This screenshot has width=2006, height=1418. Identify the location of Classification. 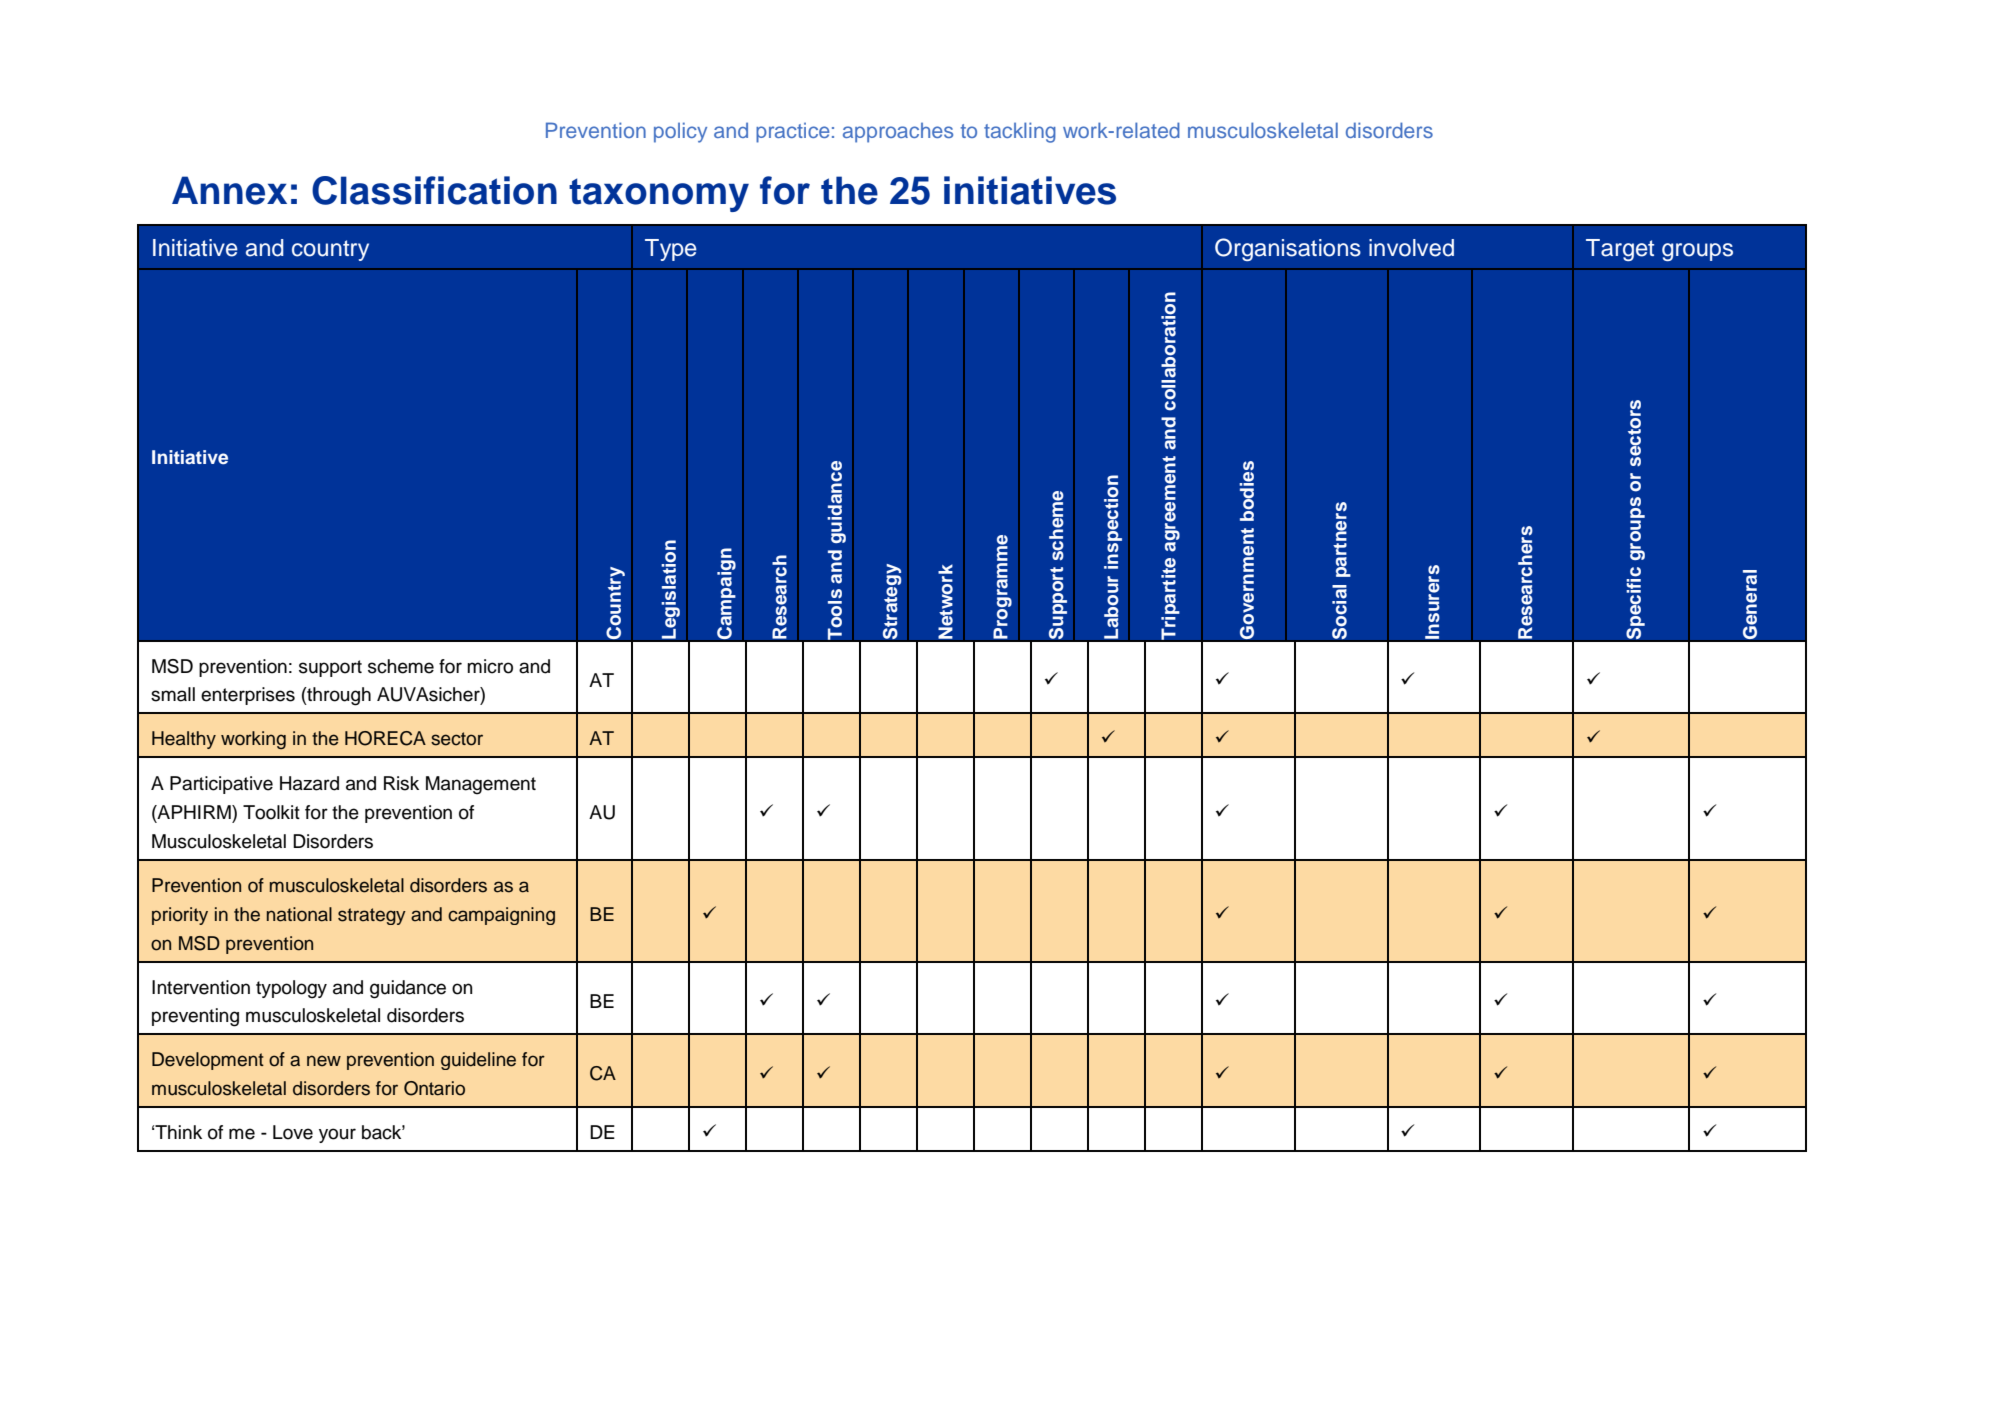
(434, 190).
